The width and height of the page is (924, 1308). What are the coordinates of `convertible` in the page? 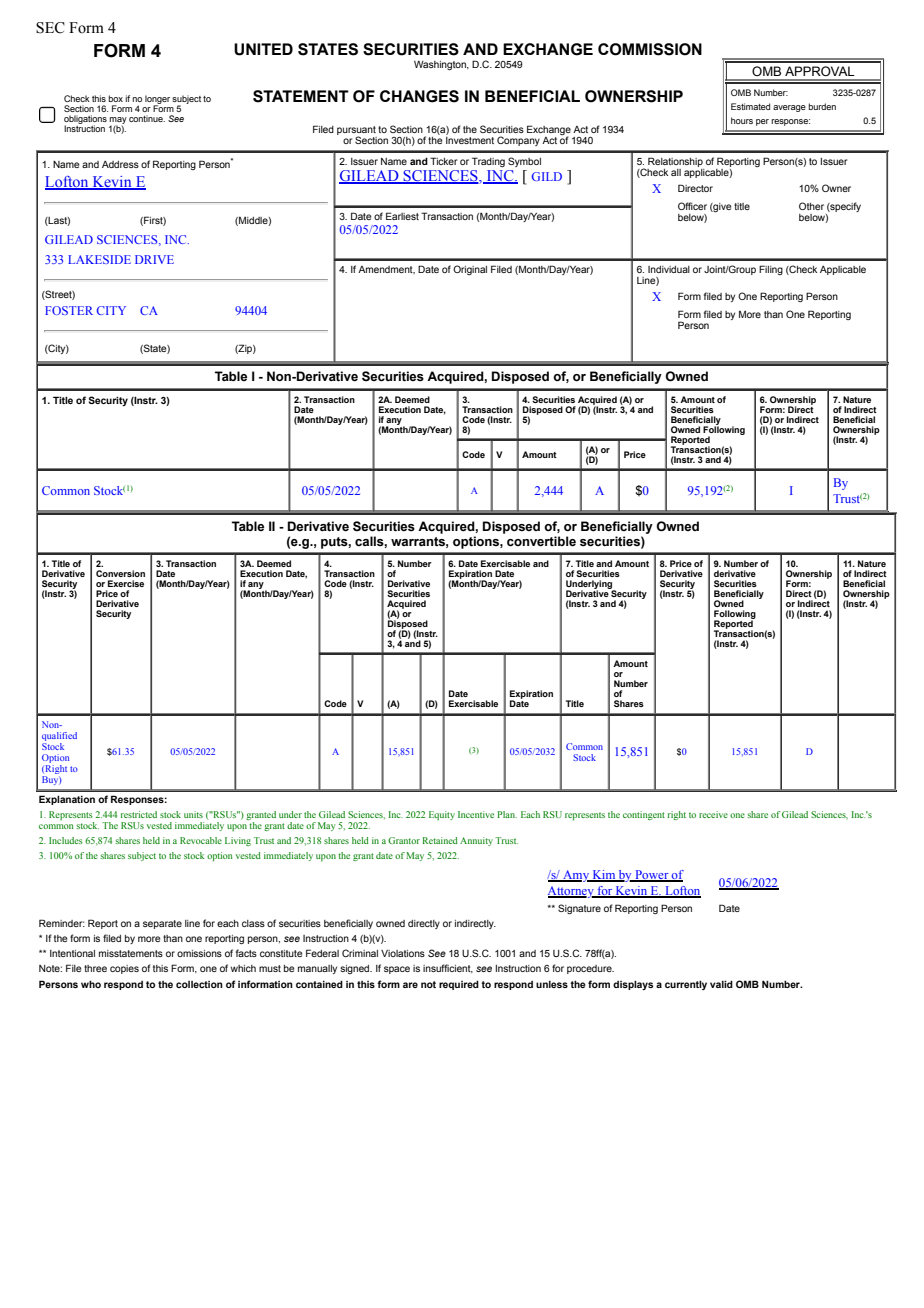 It's located at (541, 541).
